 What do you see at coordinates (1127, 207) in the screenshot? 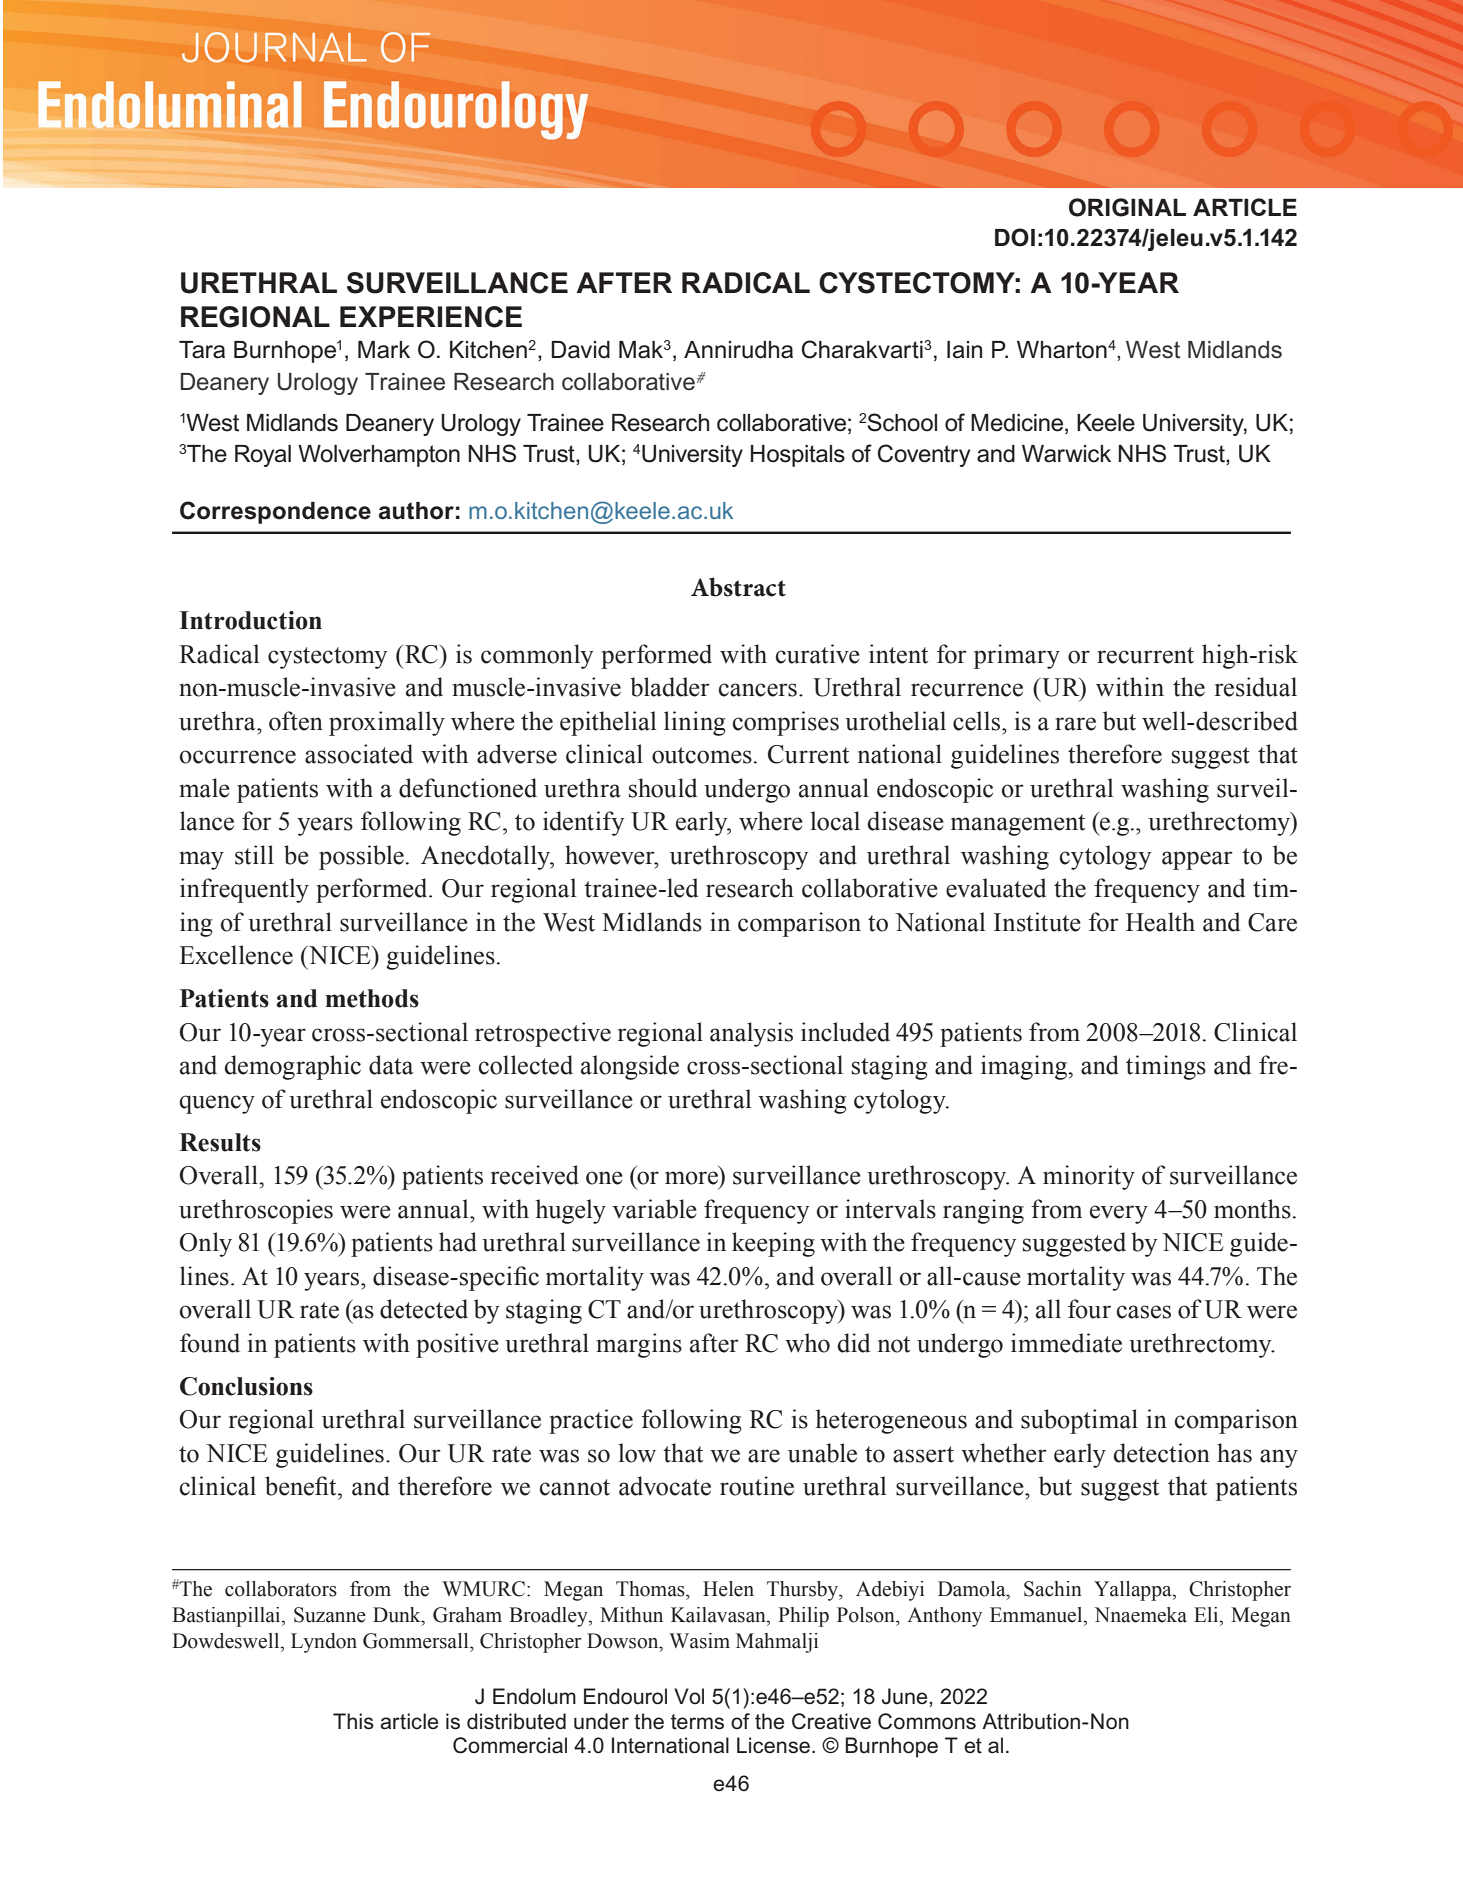
I see `ORIGINAL` at bounding box center [1127, 207].
